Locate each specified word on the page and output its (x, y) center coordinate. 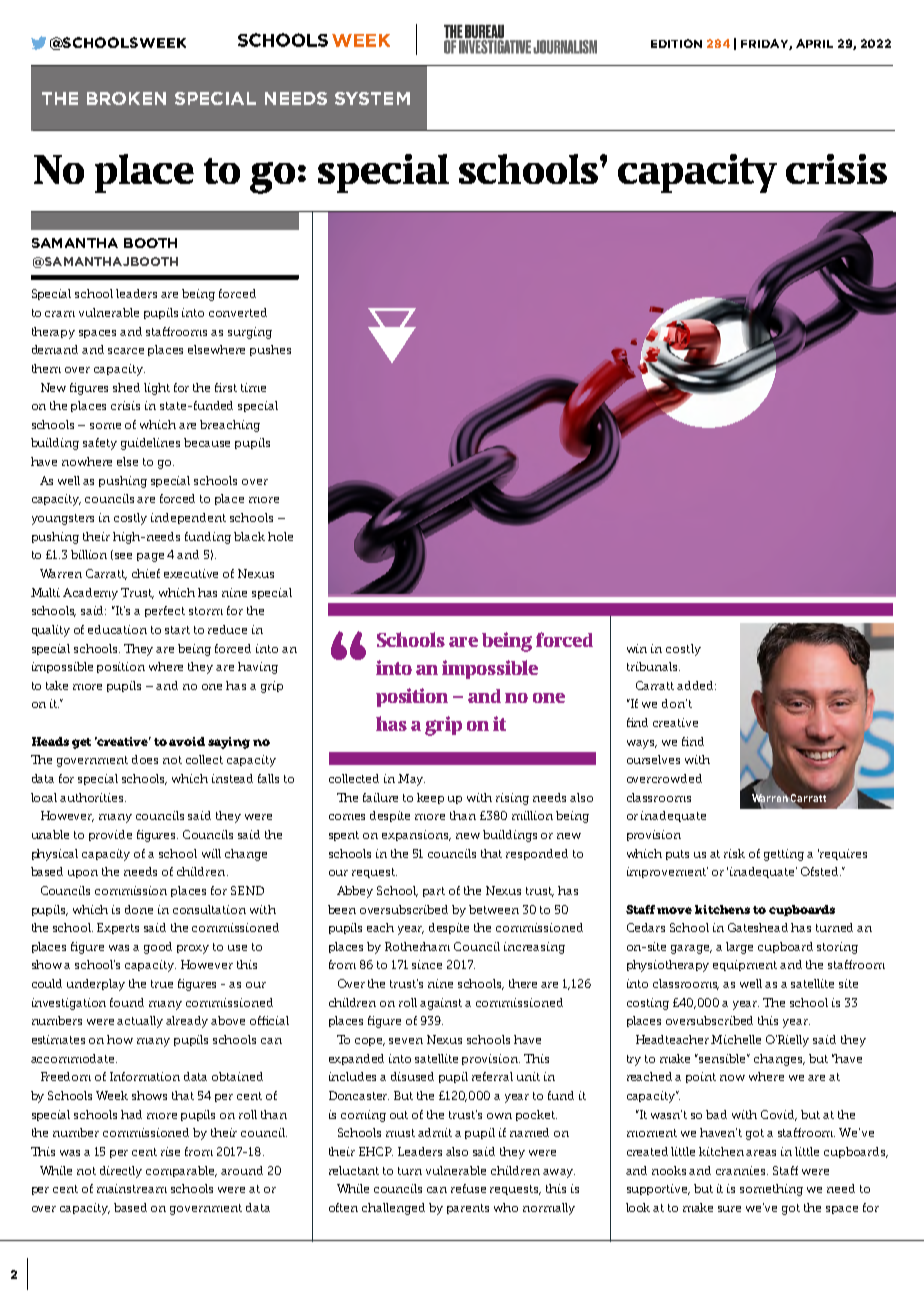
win (637, 648)
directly (121, 1172)
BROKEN (126, 98)
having (258, 668)
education (117, 629)
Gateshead (758, 927)
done (139, 909)
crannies (742, 1170)
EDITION (676, 43)
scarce (126, 351)
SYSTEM (372, 98)
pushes (270, 350)
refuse (468, 1188)
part (434, 892)
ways (642, 744)
